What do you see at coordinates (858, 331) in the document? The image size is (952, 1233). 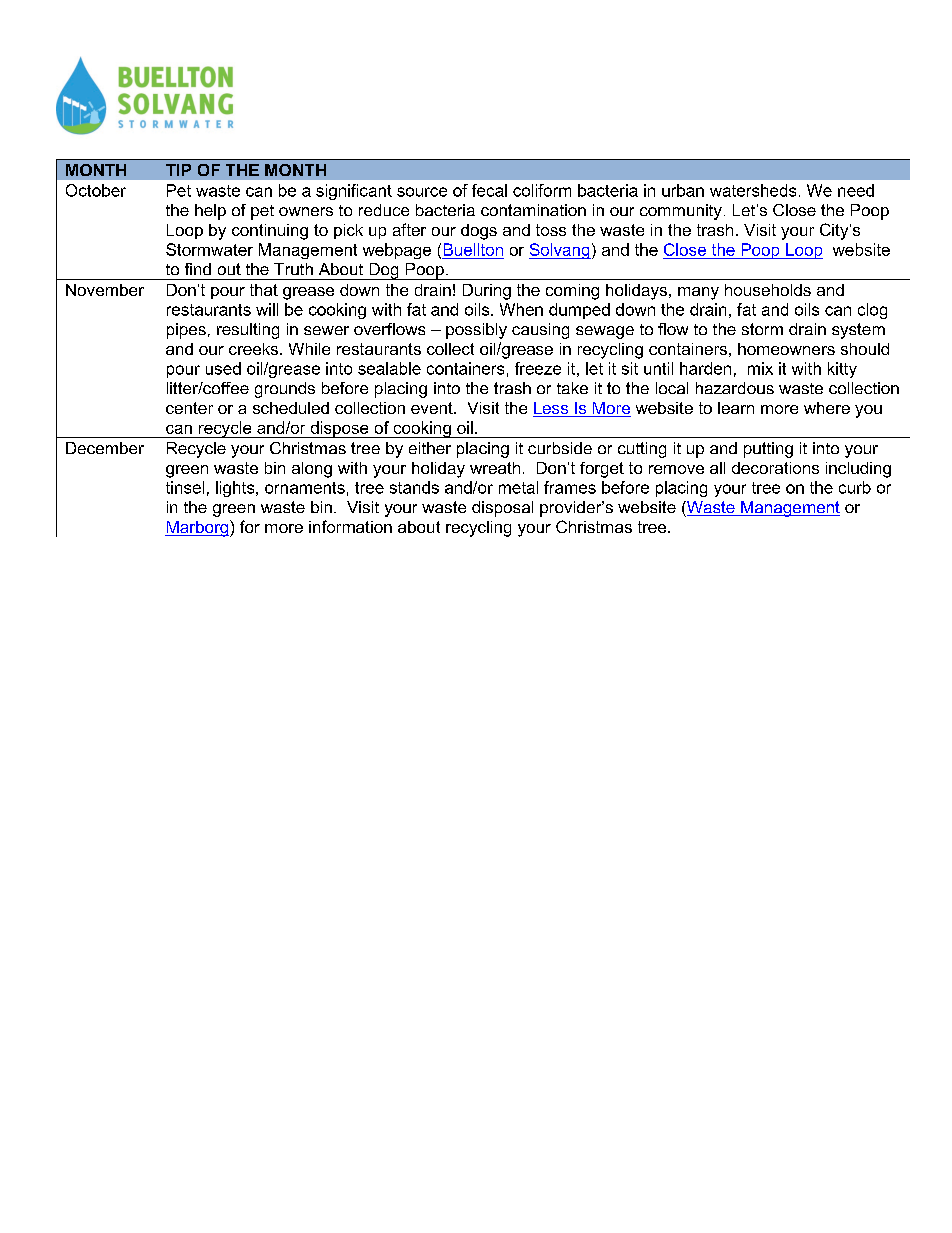 I see `system` at bounding box center [858, 331].
